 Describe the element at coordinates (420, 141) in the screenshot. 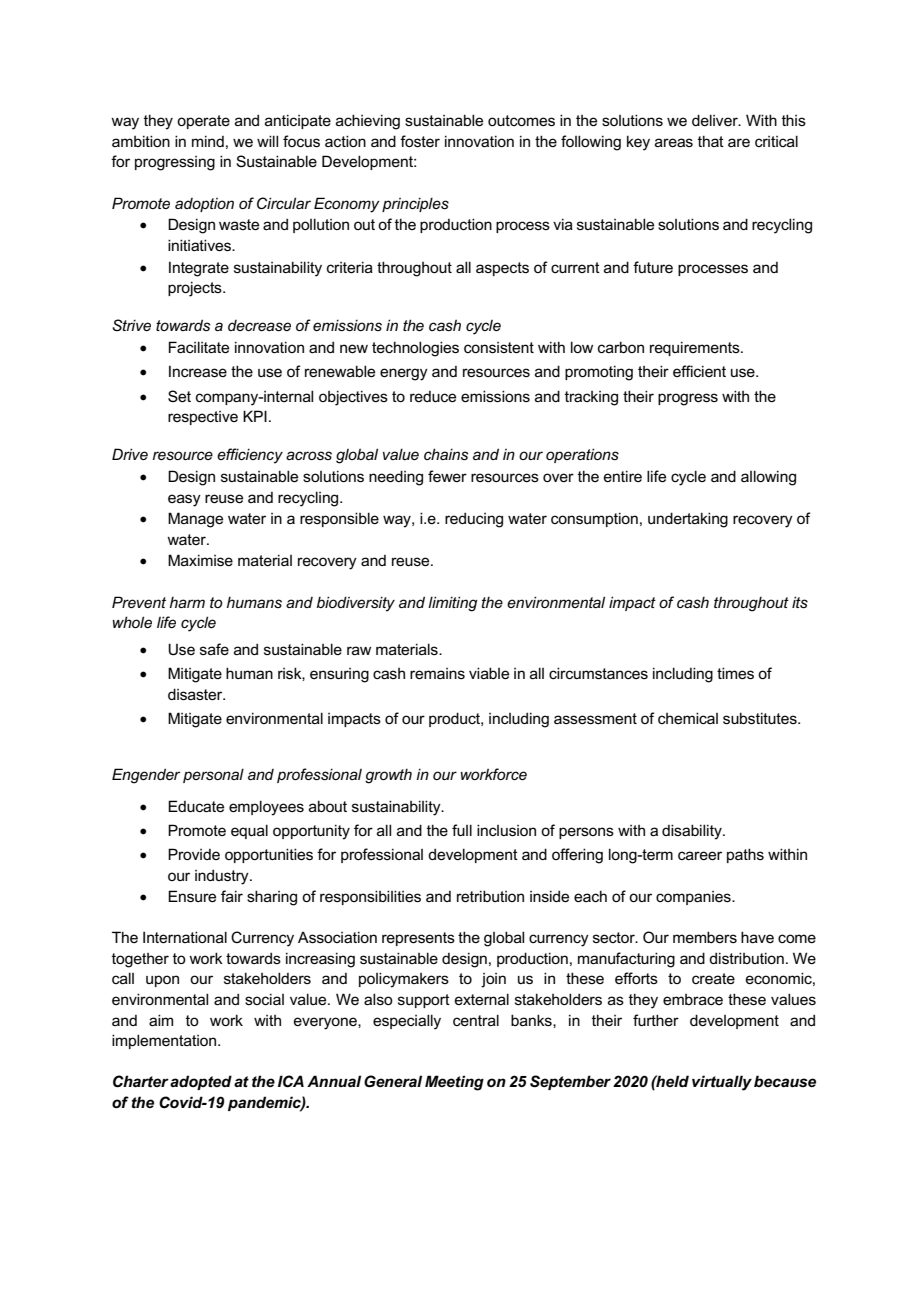

I see `foster` at that location.
